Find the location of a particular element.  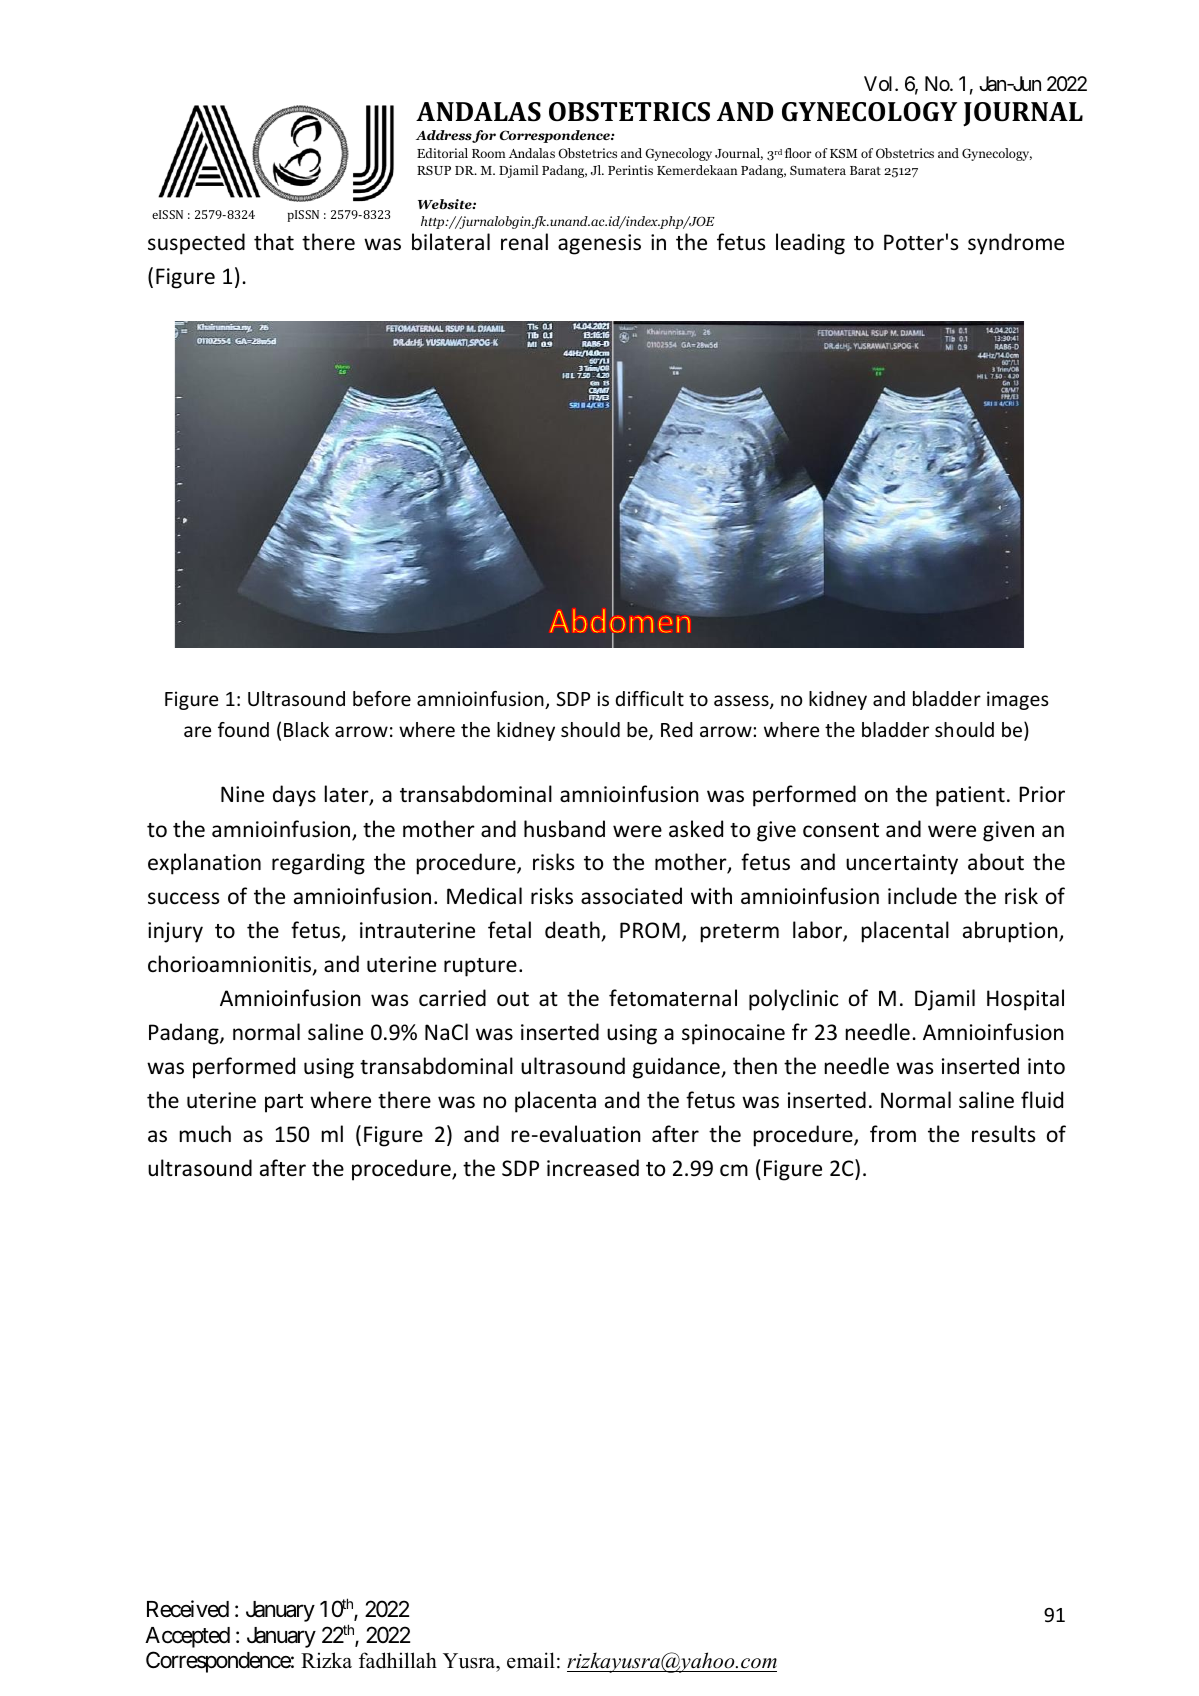

Room is located at coordinates (489, 153).
